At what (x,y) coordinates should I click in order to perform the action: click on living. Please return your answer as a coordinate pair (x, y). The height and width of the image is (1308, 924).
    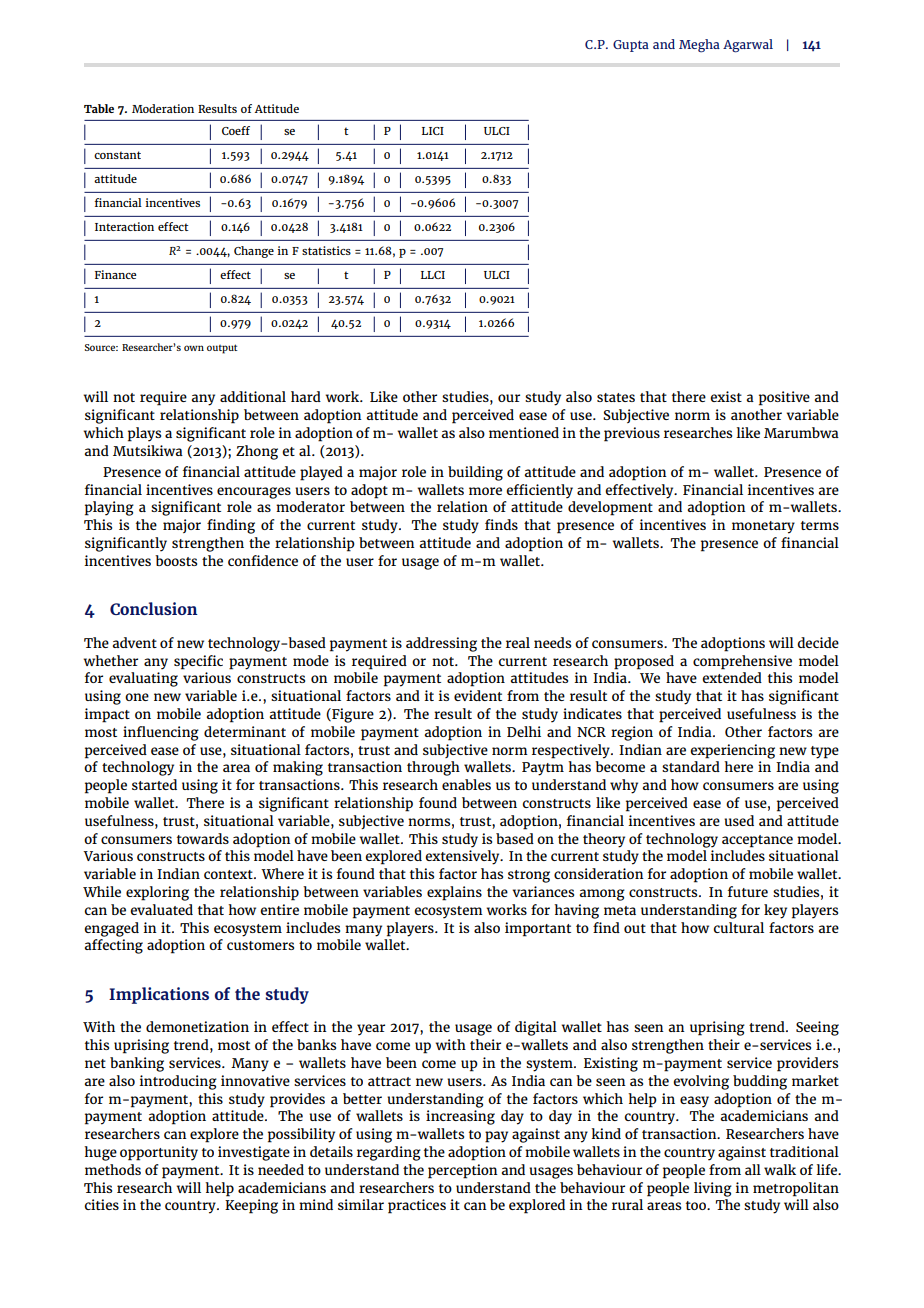
    Looking at the image, I should click on (713, 1189).
